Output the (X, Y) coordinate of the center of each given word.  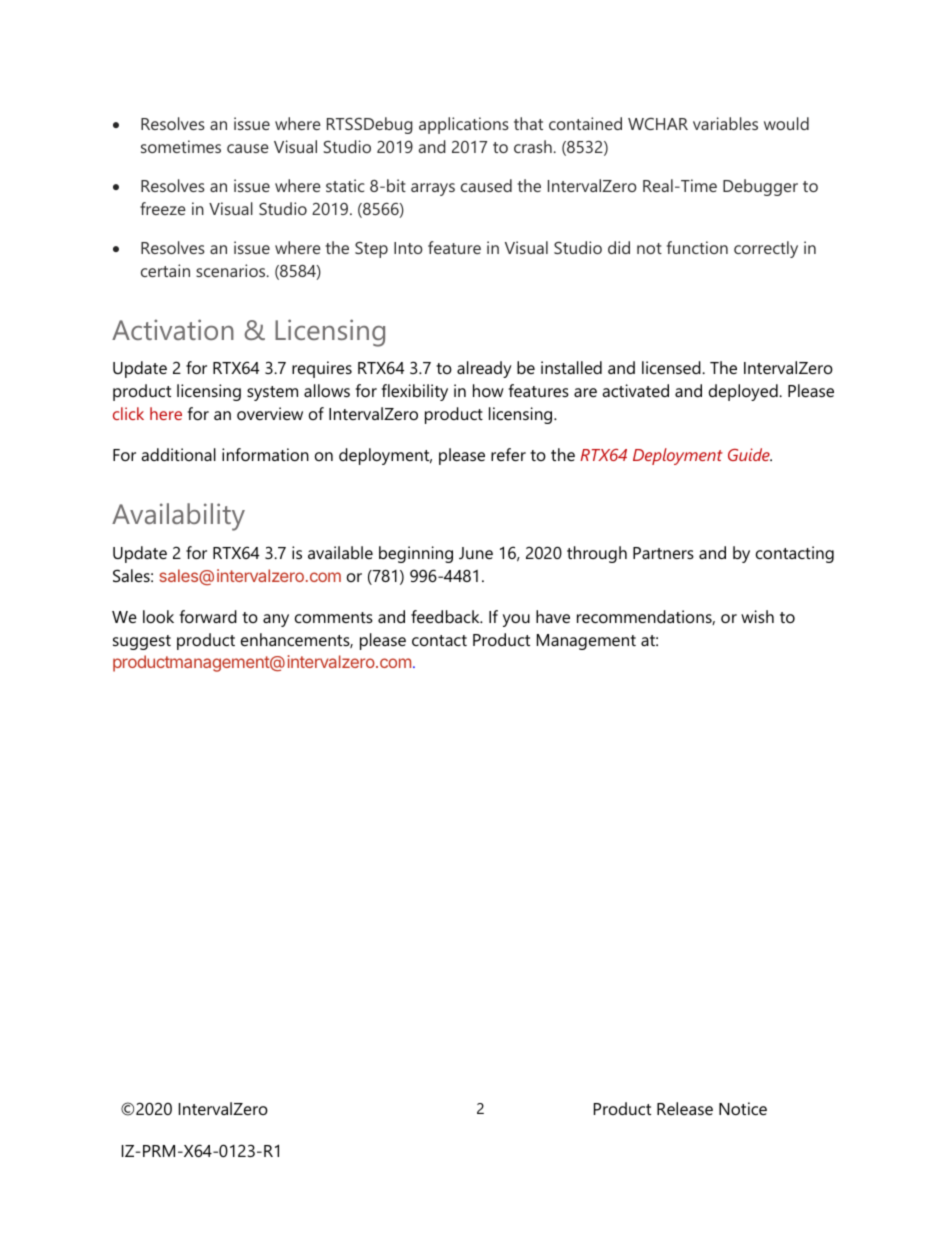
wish (757, 616)
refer (508, 454)
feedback (446, 616)
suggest (142, 642)
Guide (750, 454)
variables (725, 123)
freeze (163, 208)
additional (178, 454)
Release (685, 1108)
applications (464, 125)
